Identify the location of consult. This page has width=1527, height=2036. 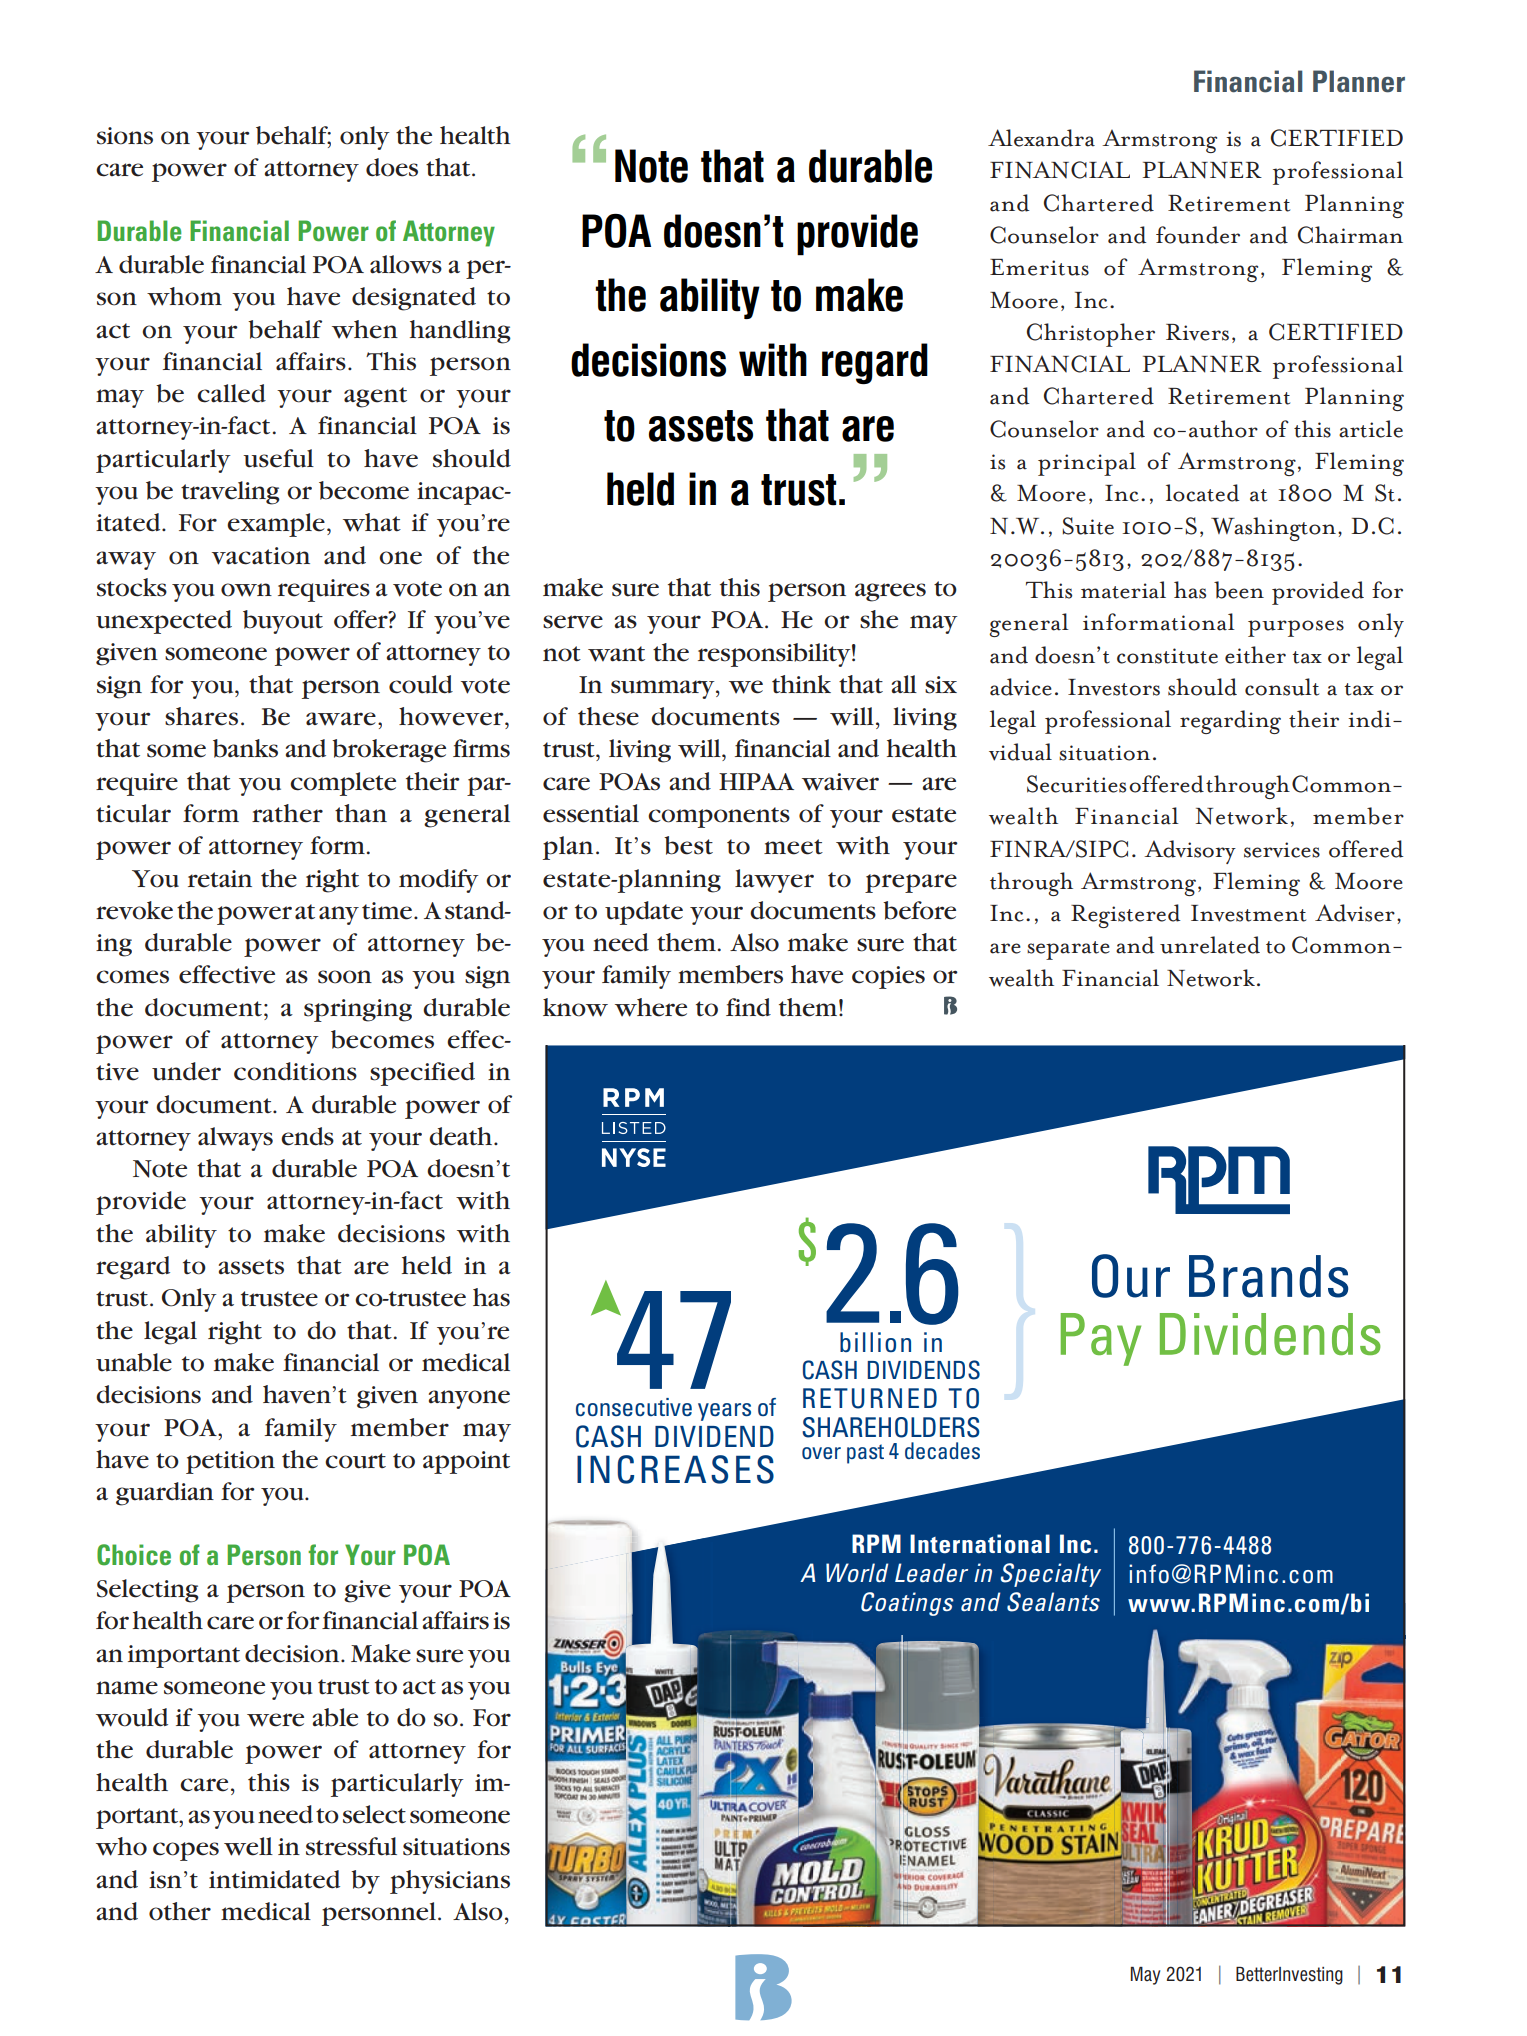
(1282, 687).
